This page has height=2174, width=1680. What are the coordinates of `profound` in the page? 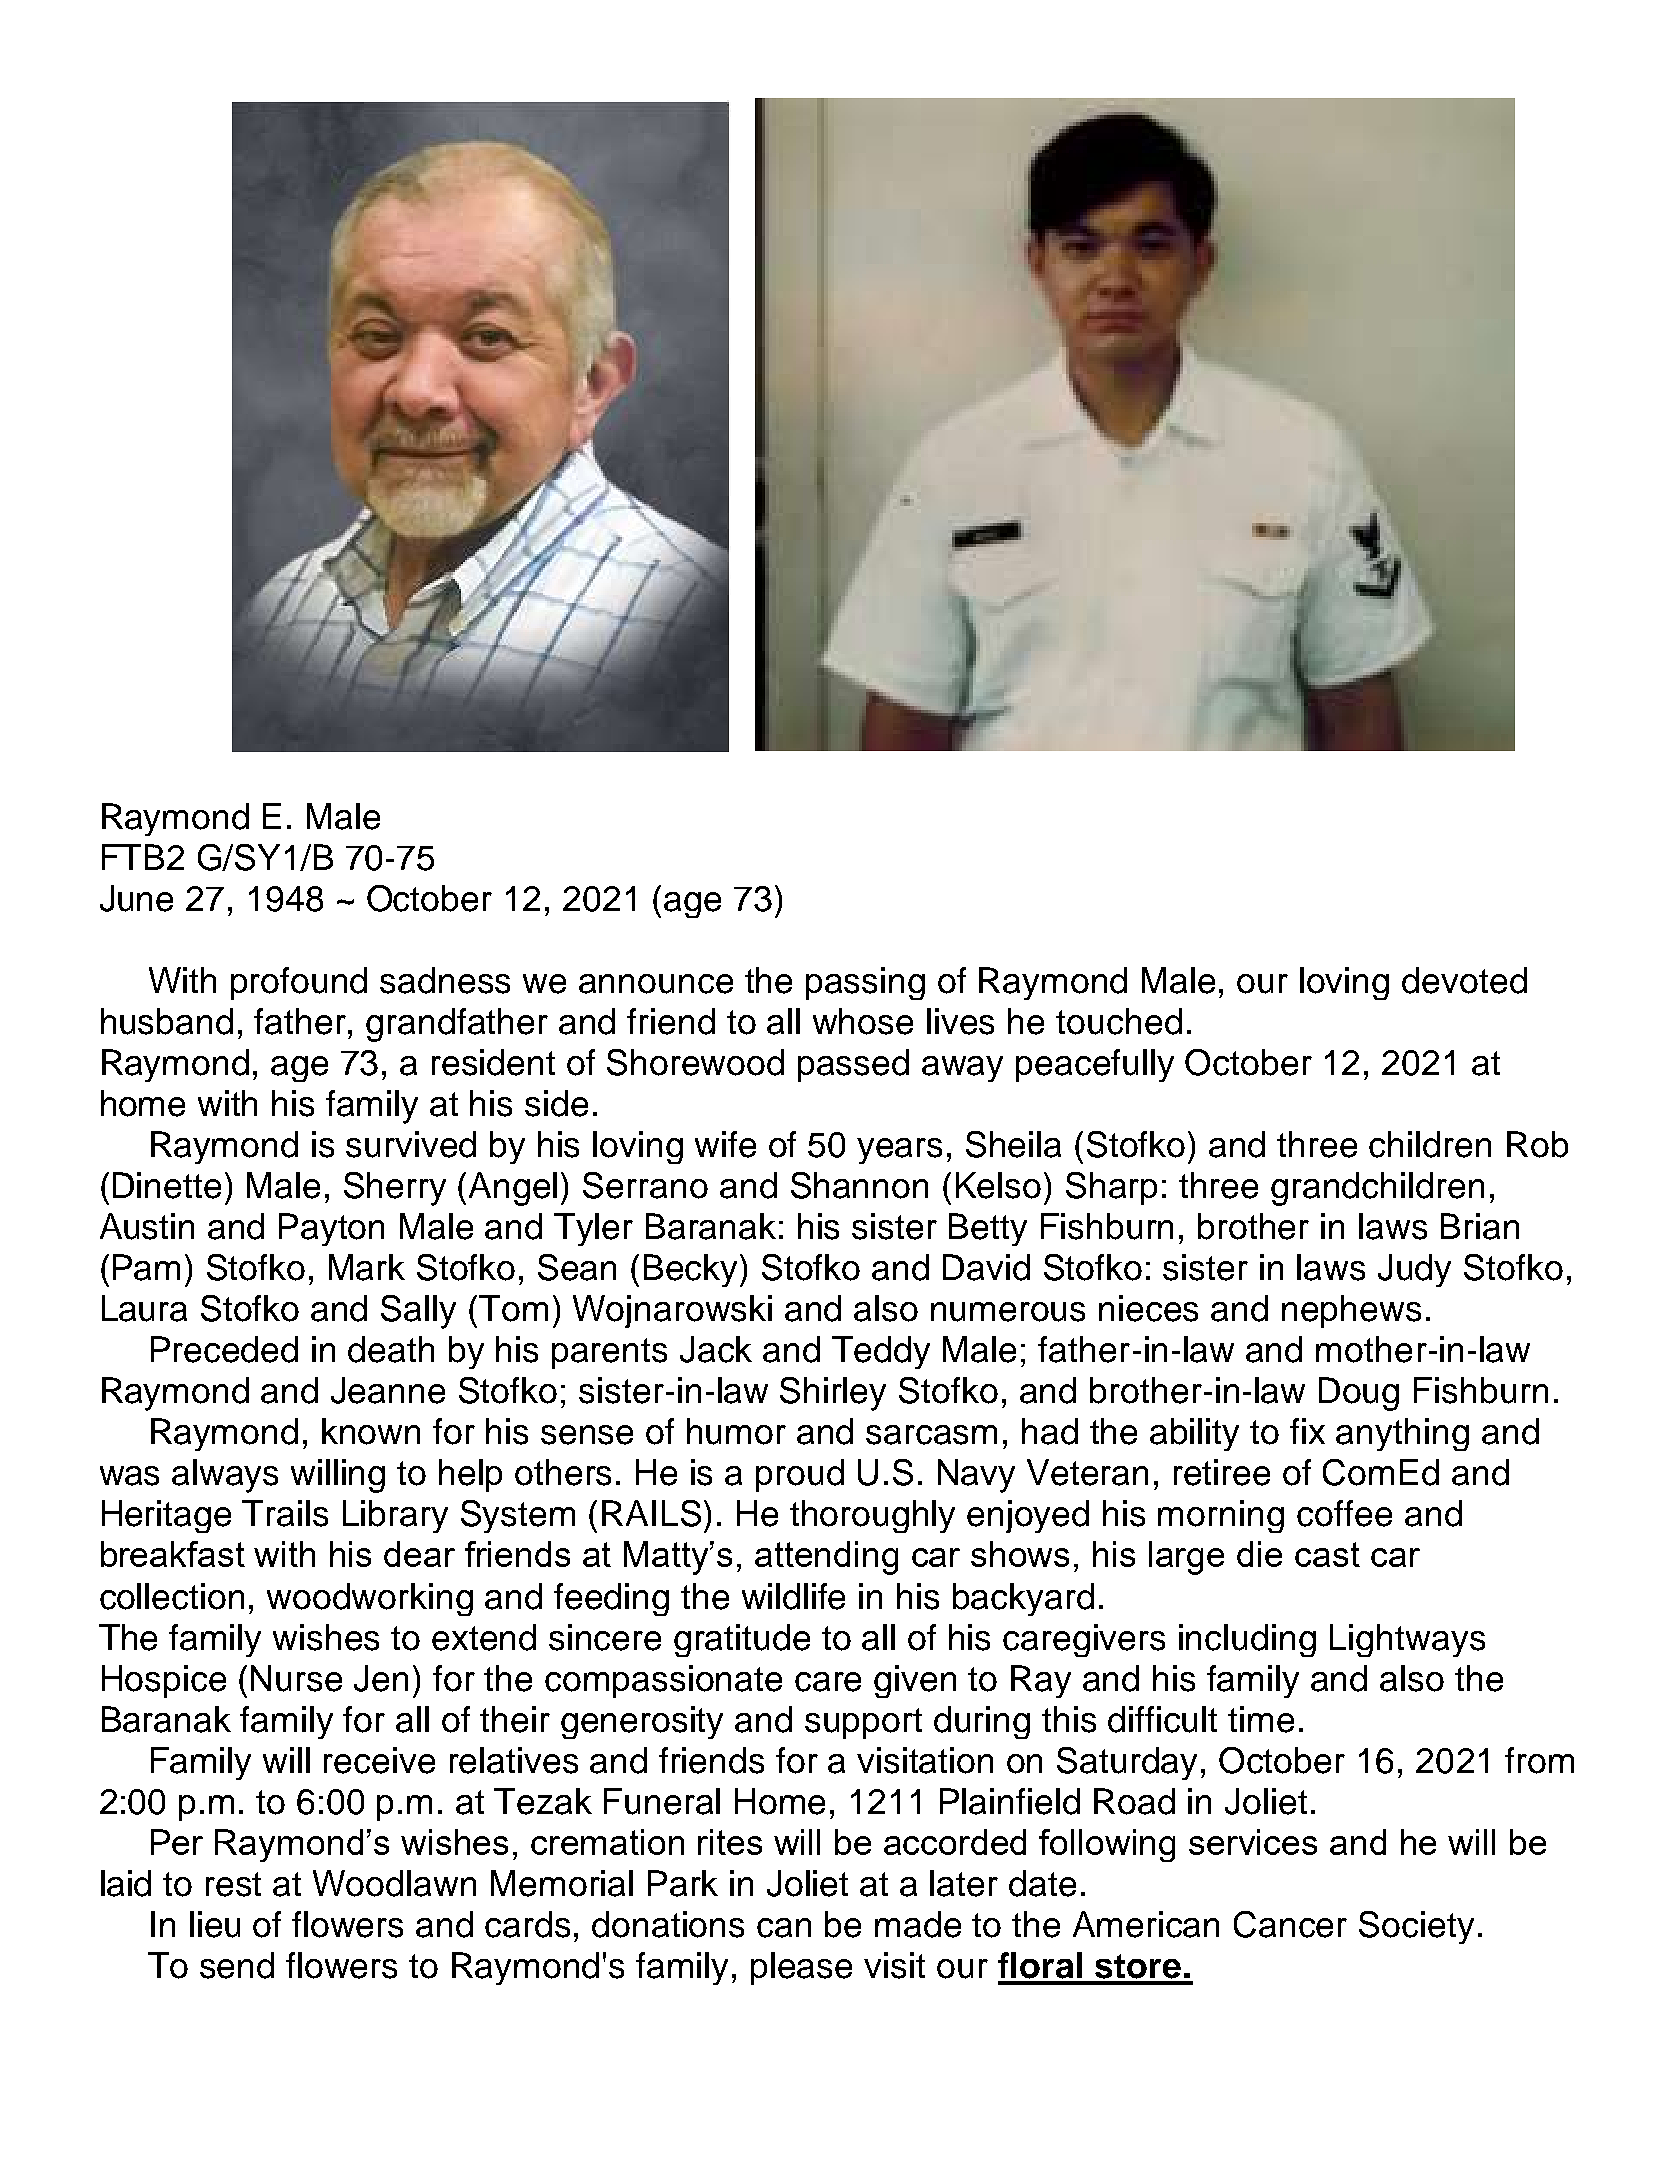 It's located at (299, 983).
